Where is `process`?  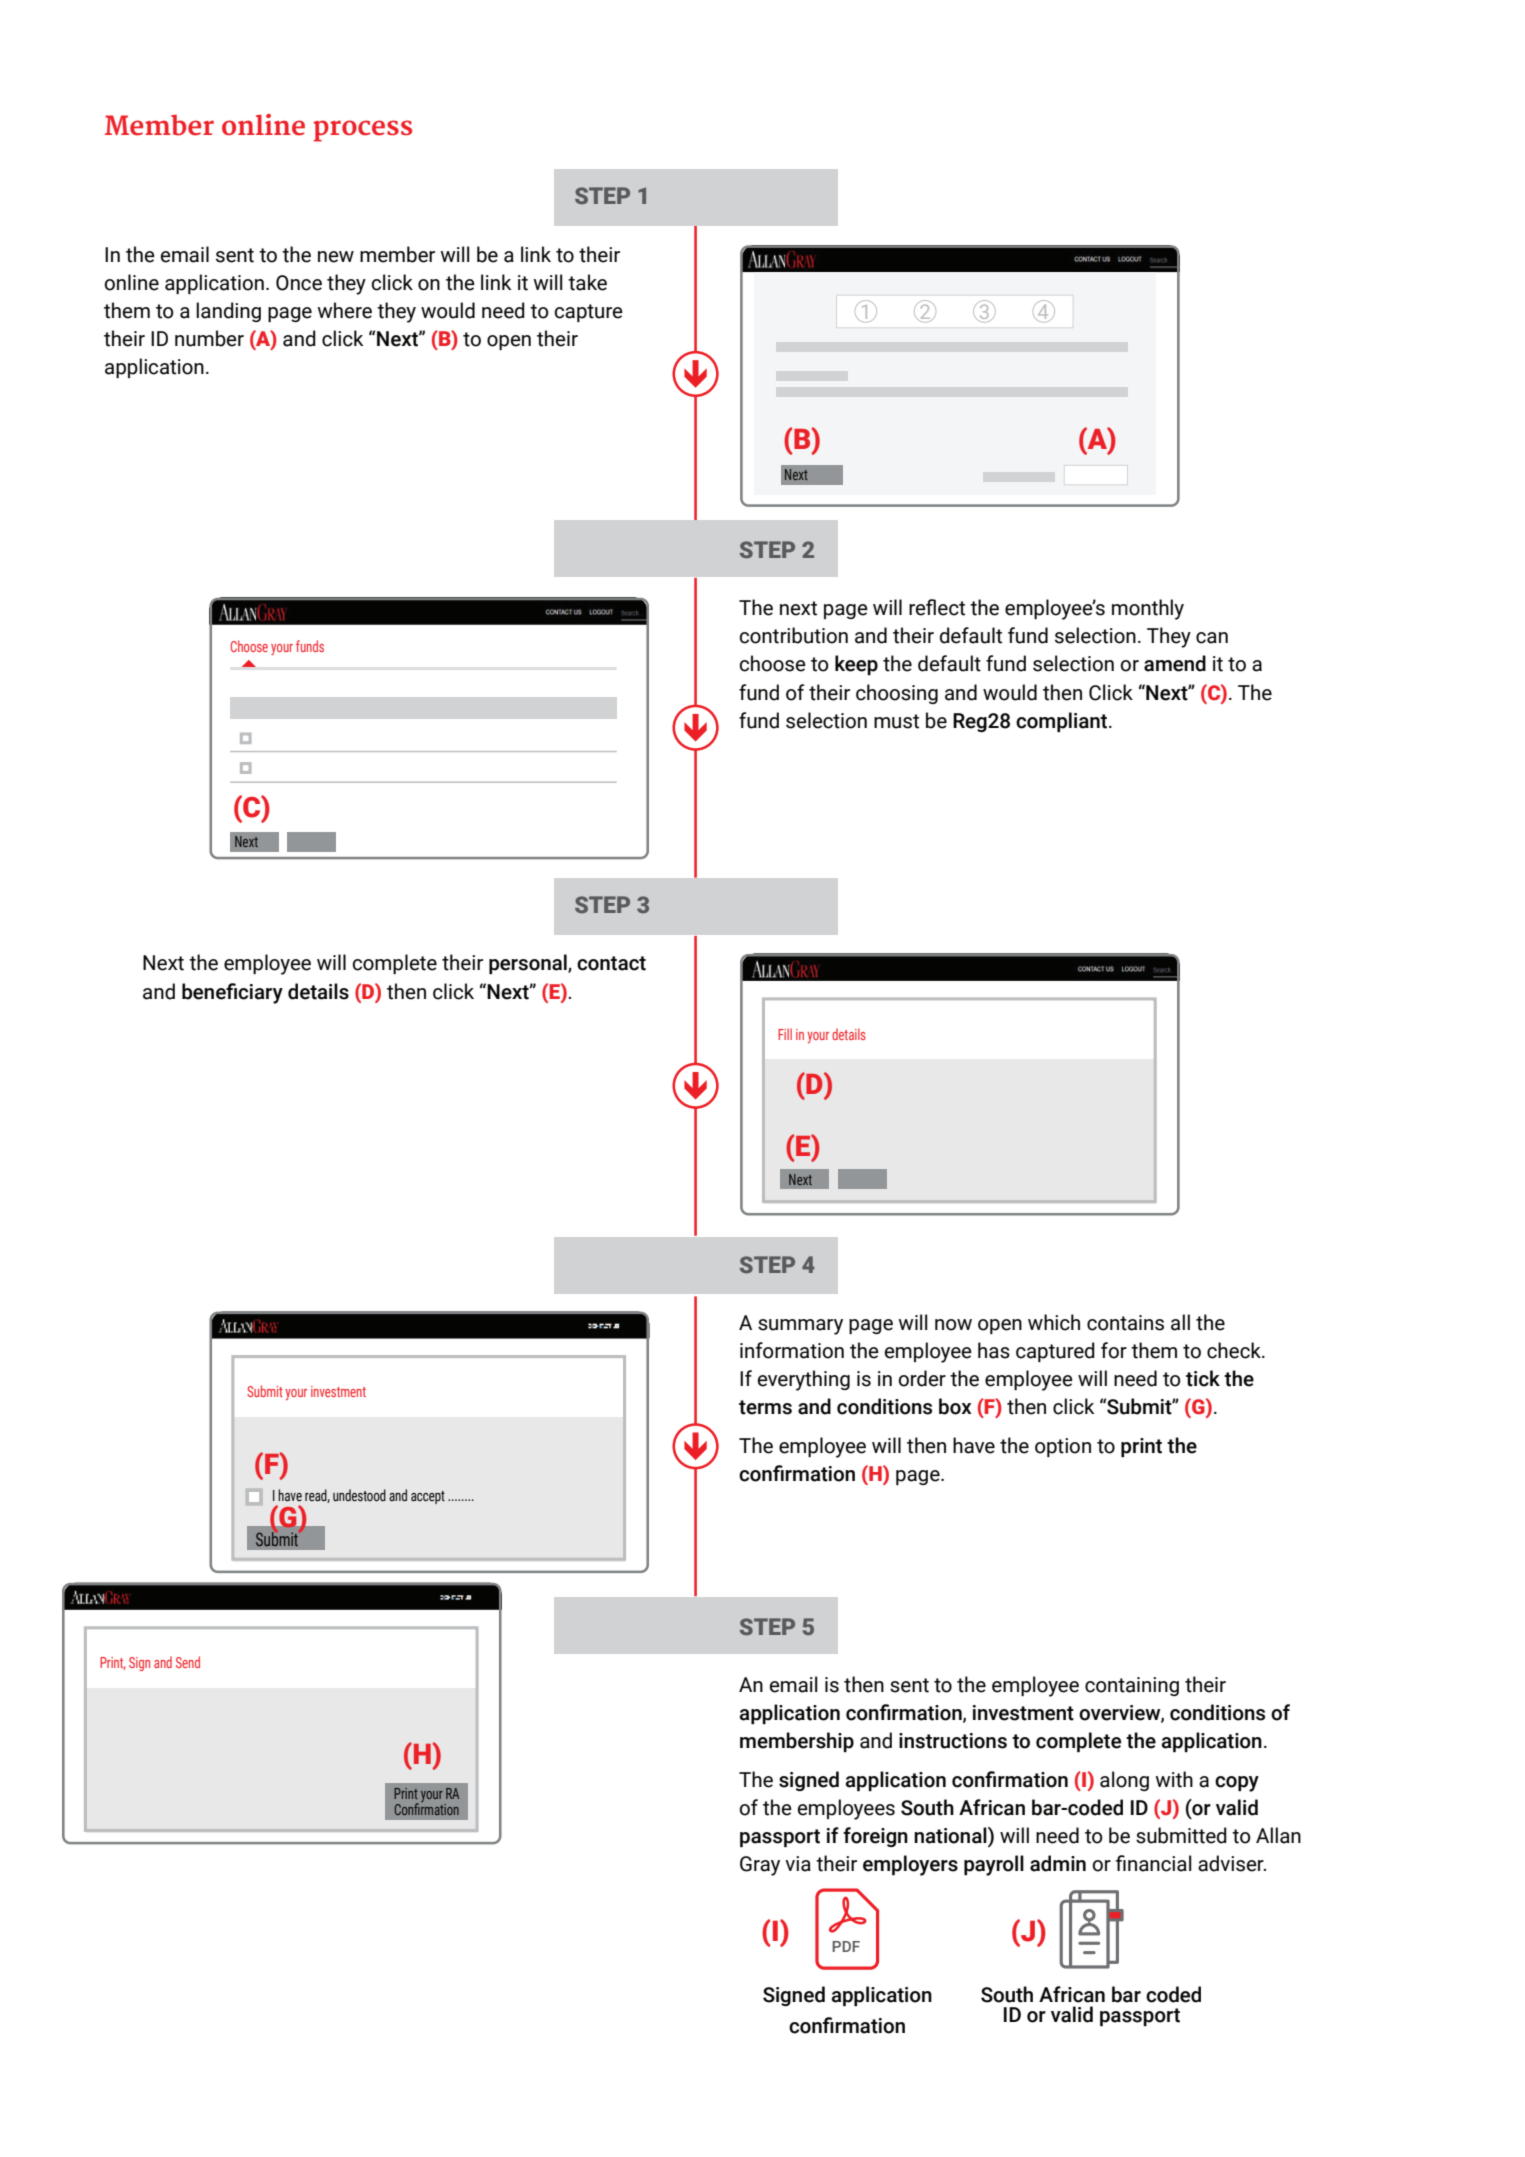 process is located at coordinates (362, 131).
